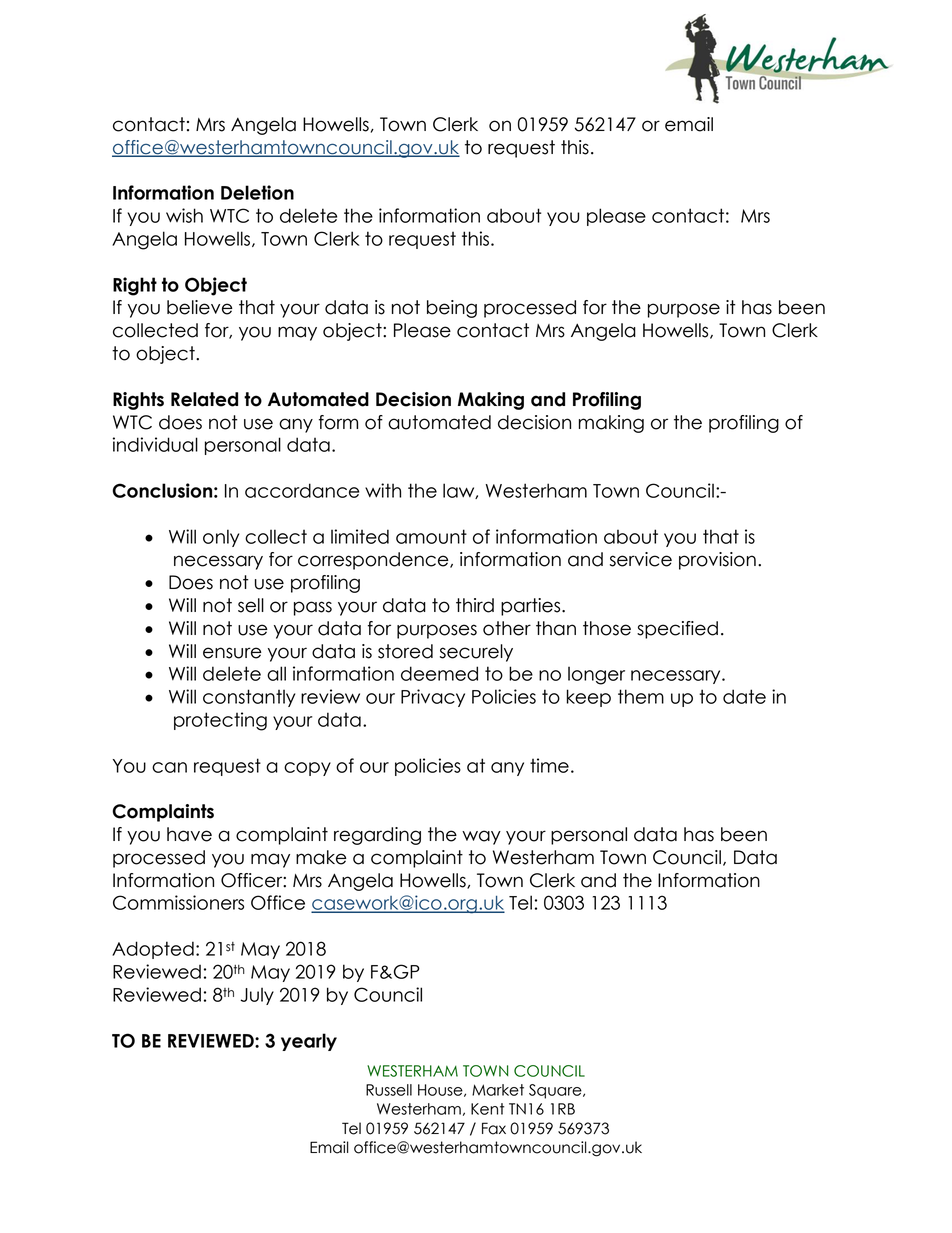 This screenshot has height=1233, width=952. What do you see at coordinates (452, 309) in the screenshot?
I see `being` at bounding box center [452, 309].
